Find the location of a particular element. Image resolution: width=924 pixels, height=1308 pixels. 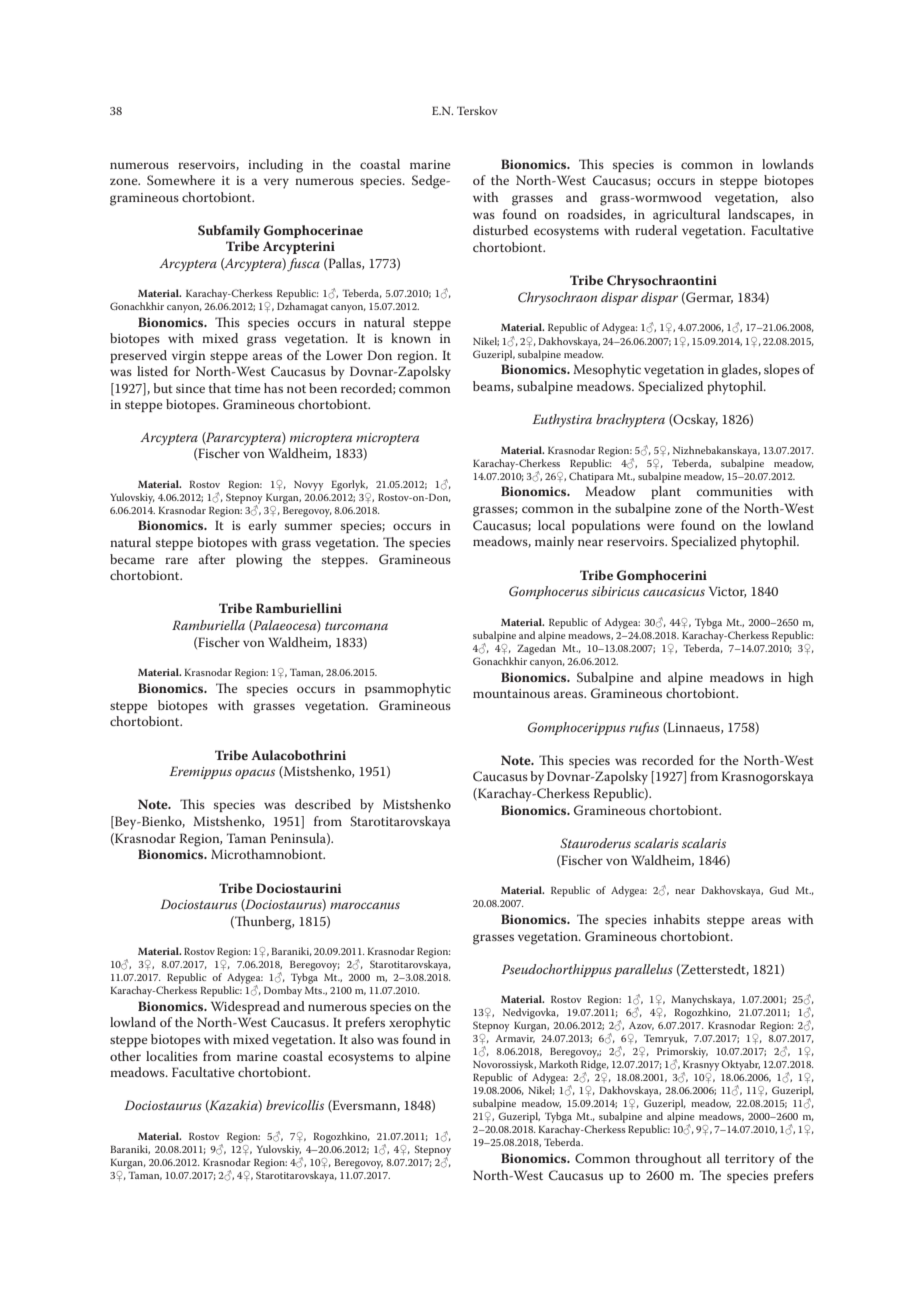

communities is located at coordinates (734, 491).
